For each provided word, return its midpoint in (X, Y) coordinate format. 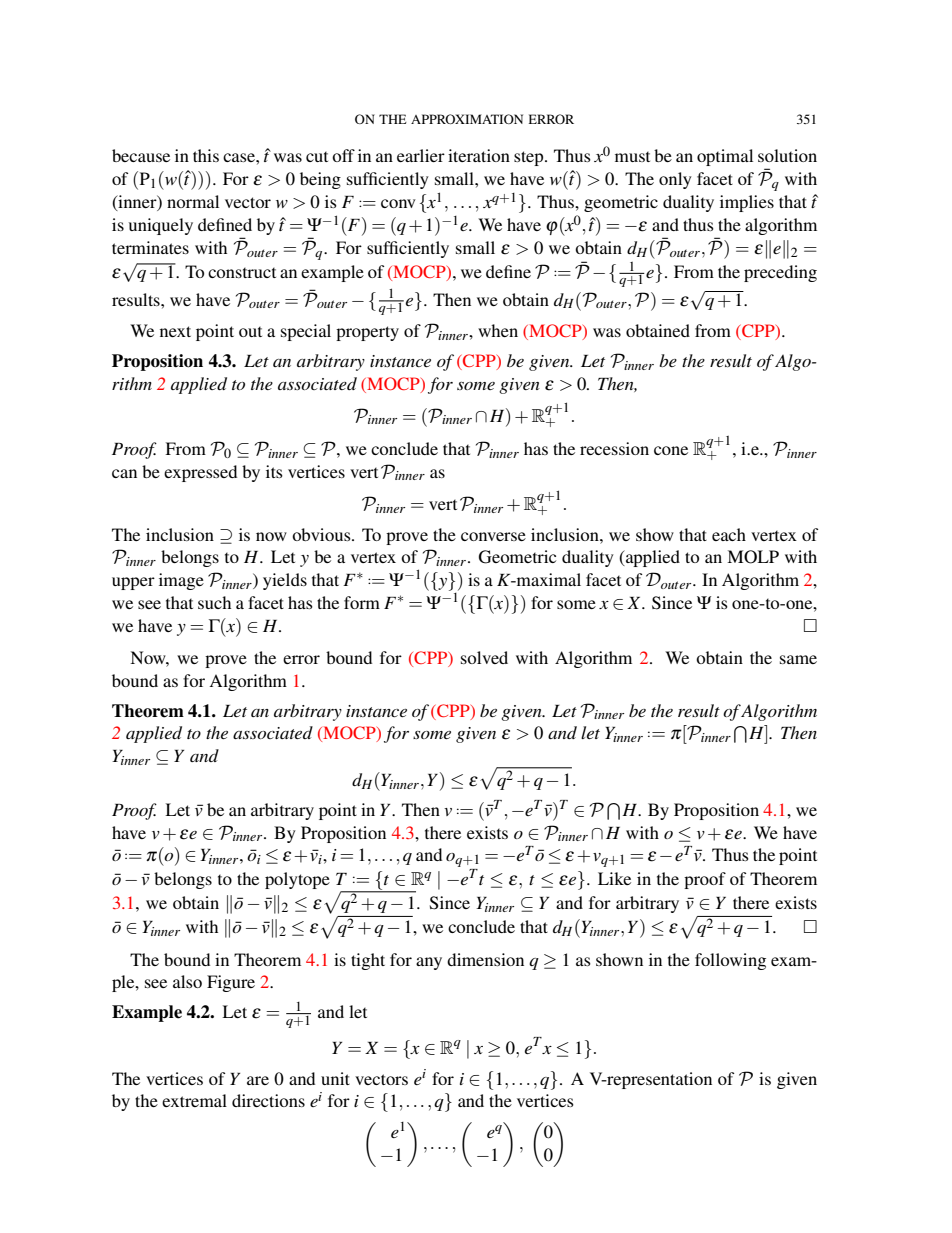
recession (614, 448)
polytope (297, 880)
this (206, 155)
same (798, 659)
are (258, 1080)
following (730, 961)
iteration (479, 155)
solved (484, 657)
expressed (200, 473)
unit (335, 1078)
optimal (725, 157)
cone (671, 450)
